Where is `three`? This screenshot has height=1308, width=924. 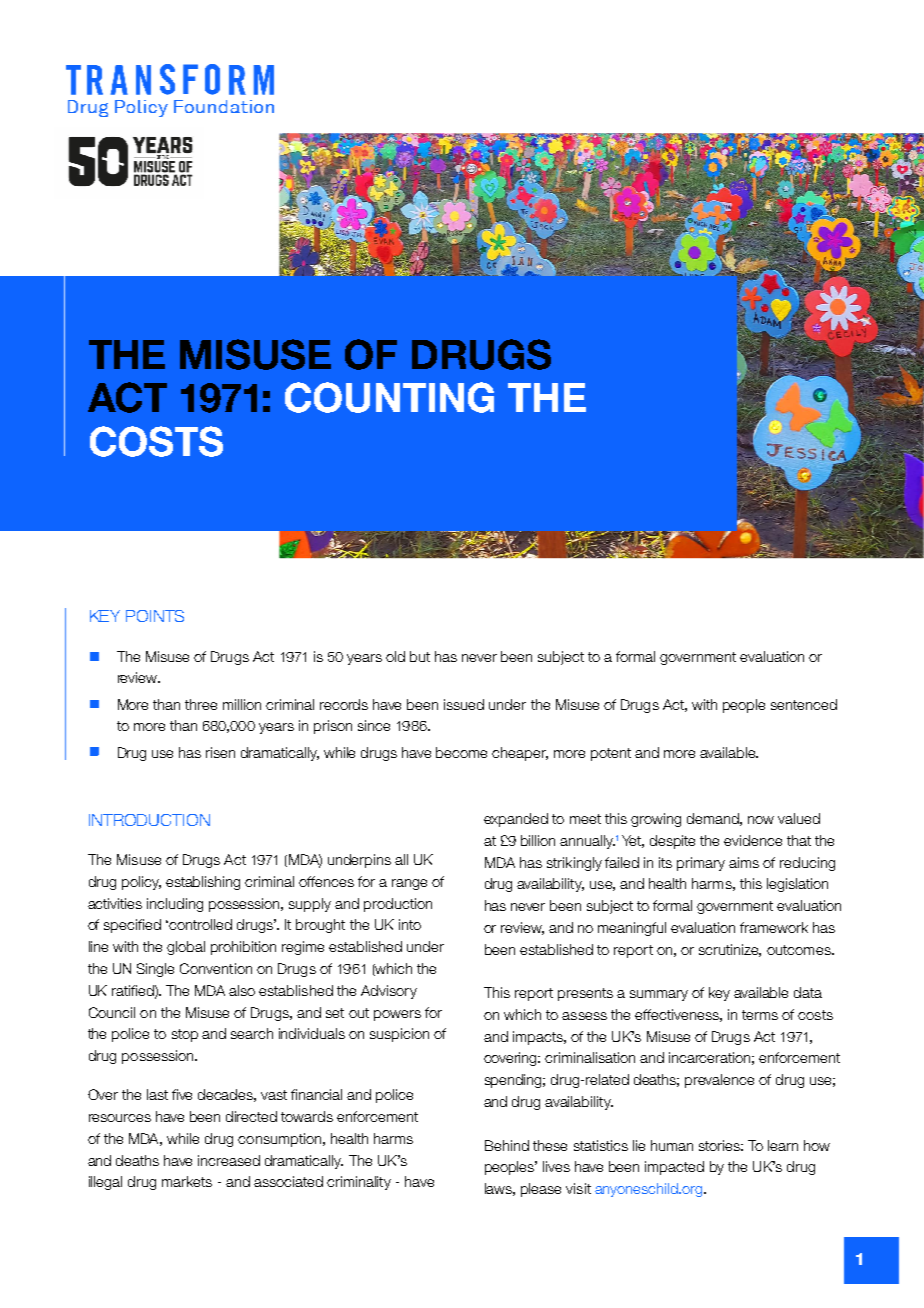 three is located at coordinates (201, 704).
